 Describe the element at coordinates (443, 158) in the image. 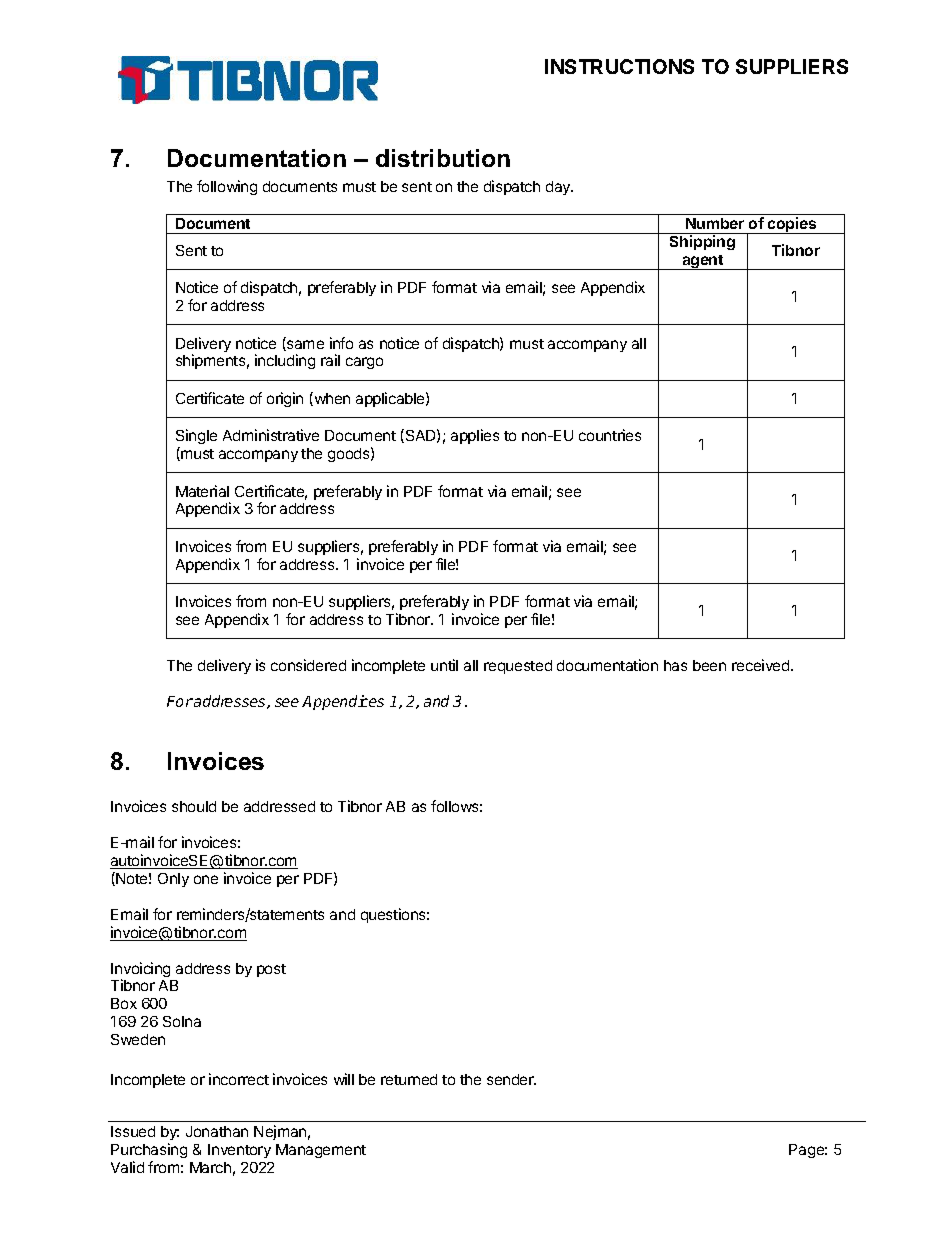

I see `distribution` at that location.
